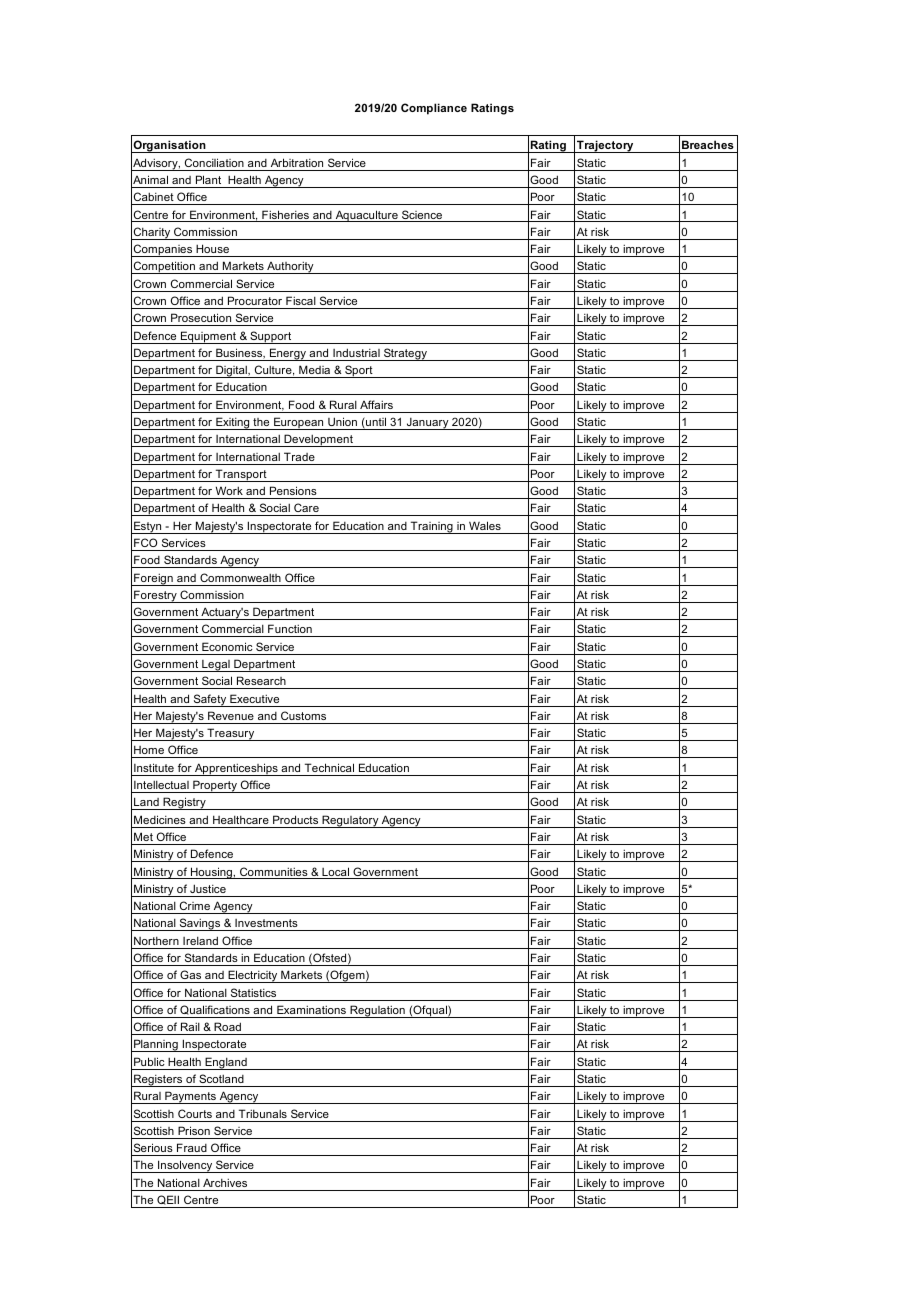 The width and height of the screenshot is (924, 1308). What do you see at coordinates (336, 873) in the screenshot?
I see `Local` at bounding box center [336, 873].
